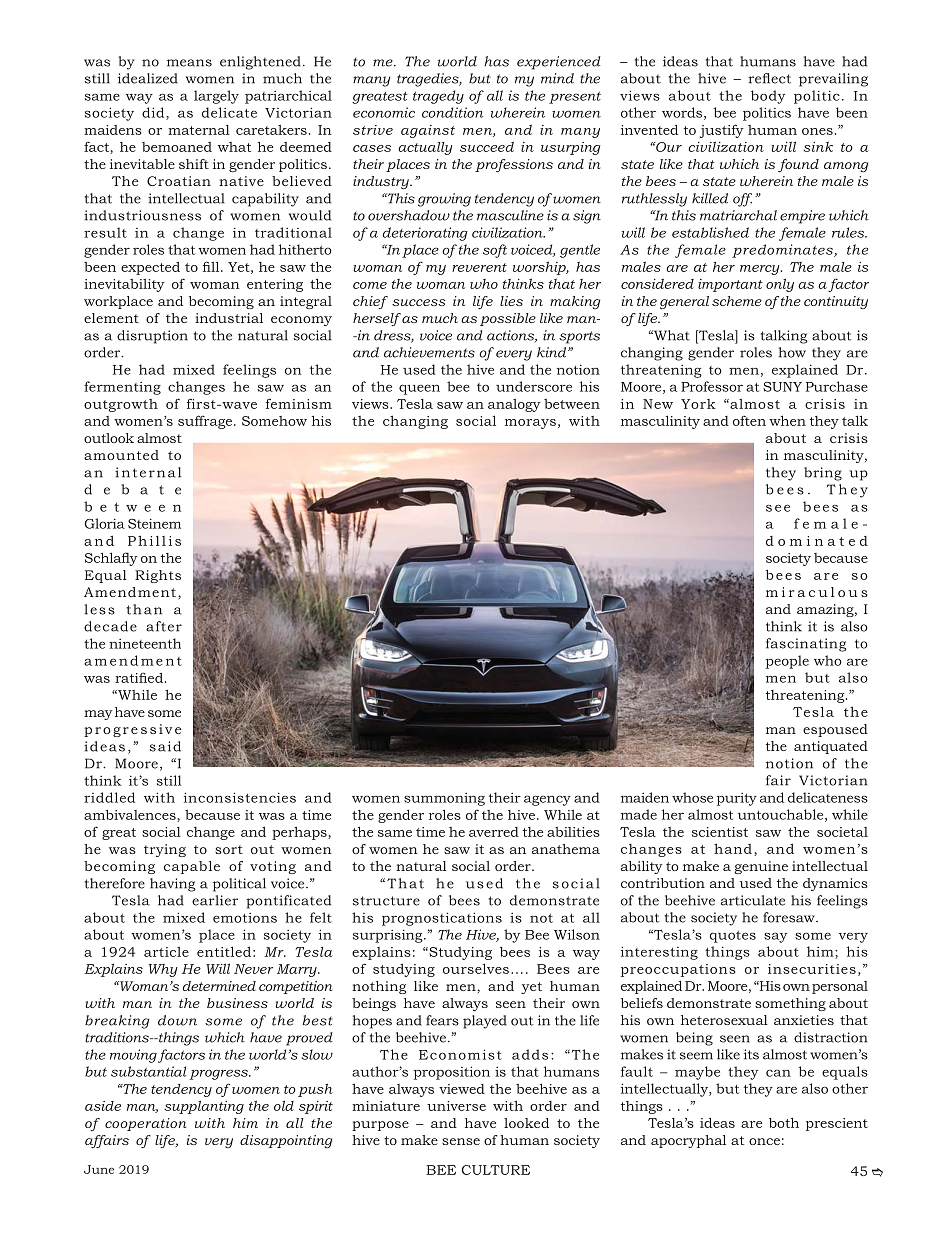  I want to click on capable, so click(192, 867).
